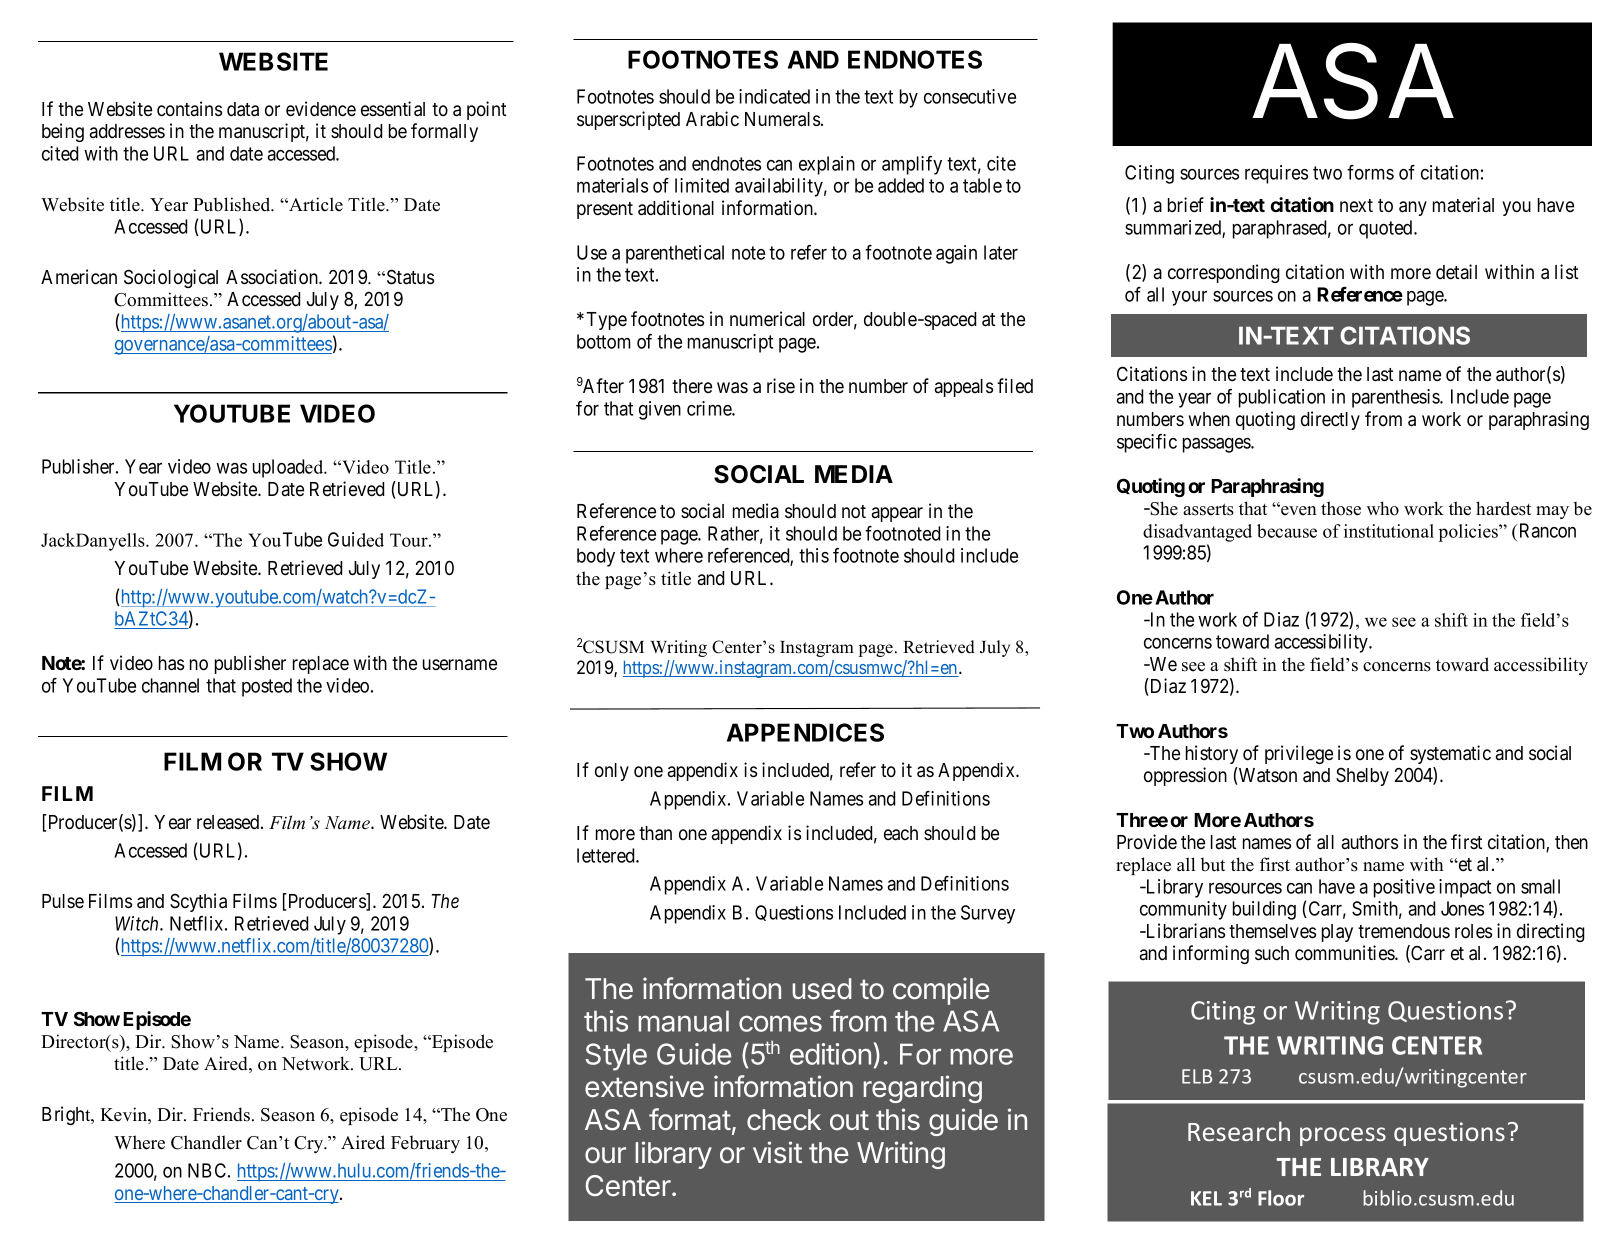 The width and height of the screenshot is (1614, 1247). I want to click on appear, so click(897, 514).
